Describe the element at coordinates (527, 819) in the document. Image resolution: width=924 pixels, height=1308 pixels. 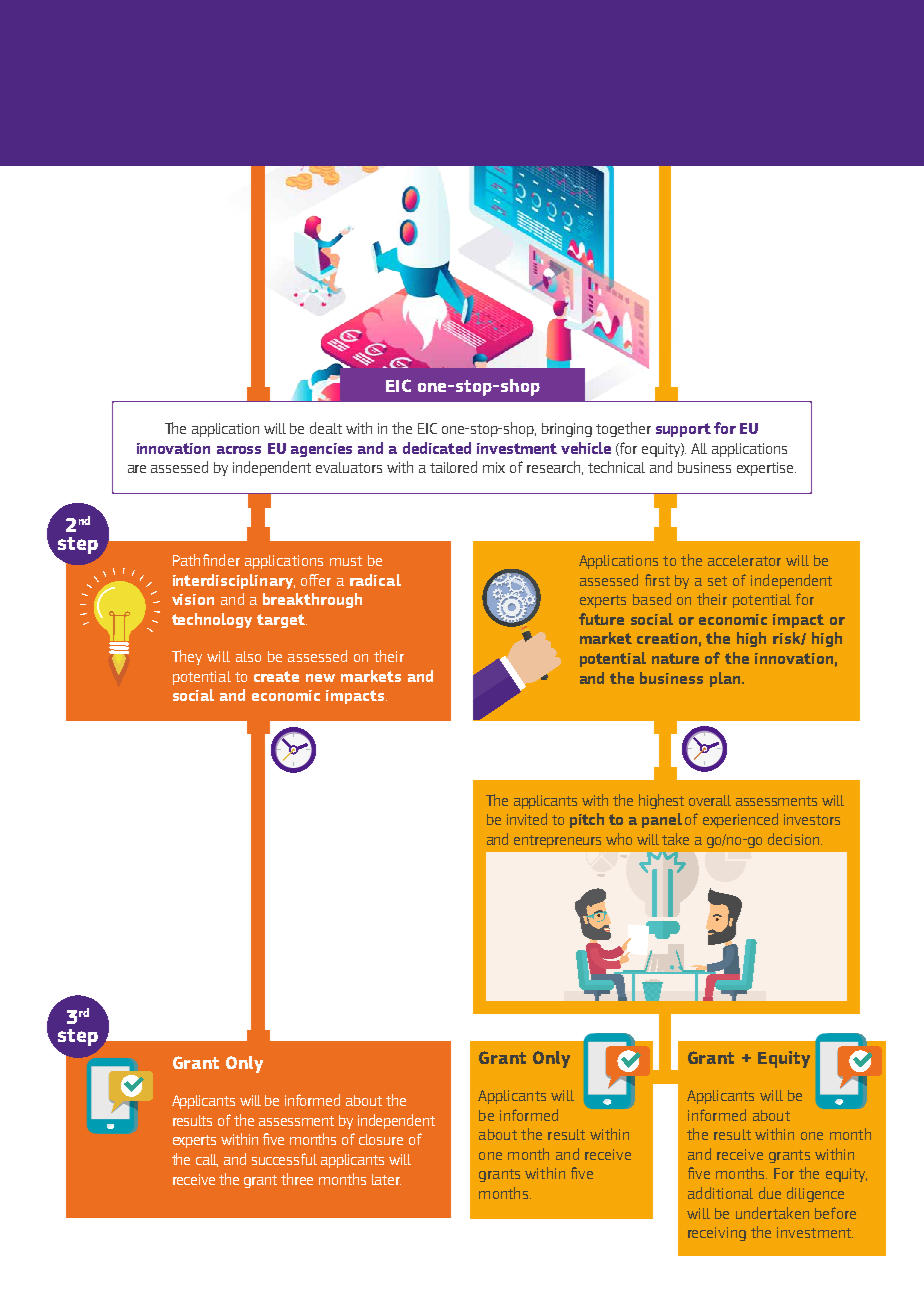
I see `invited` at that location.
